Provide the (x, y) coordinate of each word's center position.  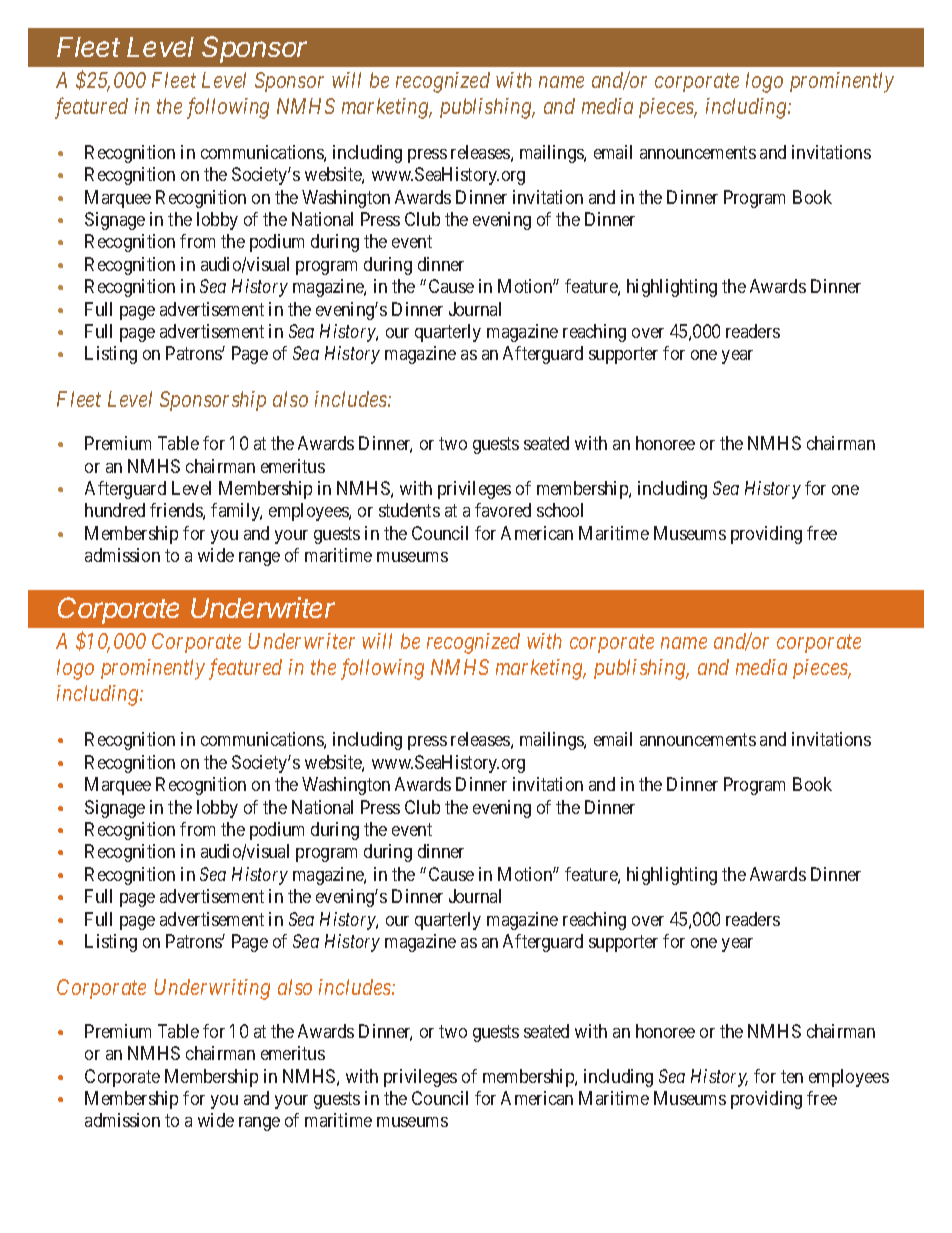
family (236, 512)
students (409, 510)
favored (503, 510)
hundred (115, 510)
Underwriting (212, 989)
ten (792, 1076)
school (560, 510)
